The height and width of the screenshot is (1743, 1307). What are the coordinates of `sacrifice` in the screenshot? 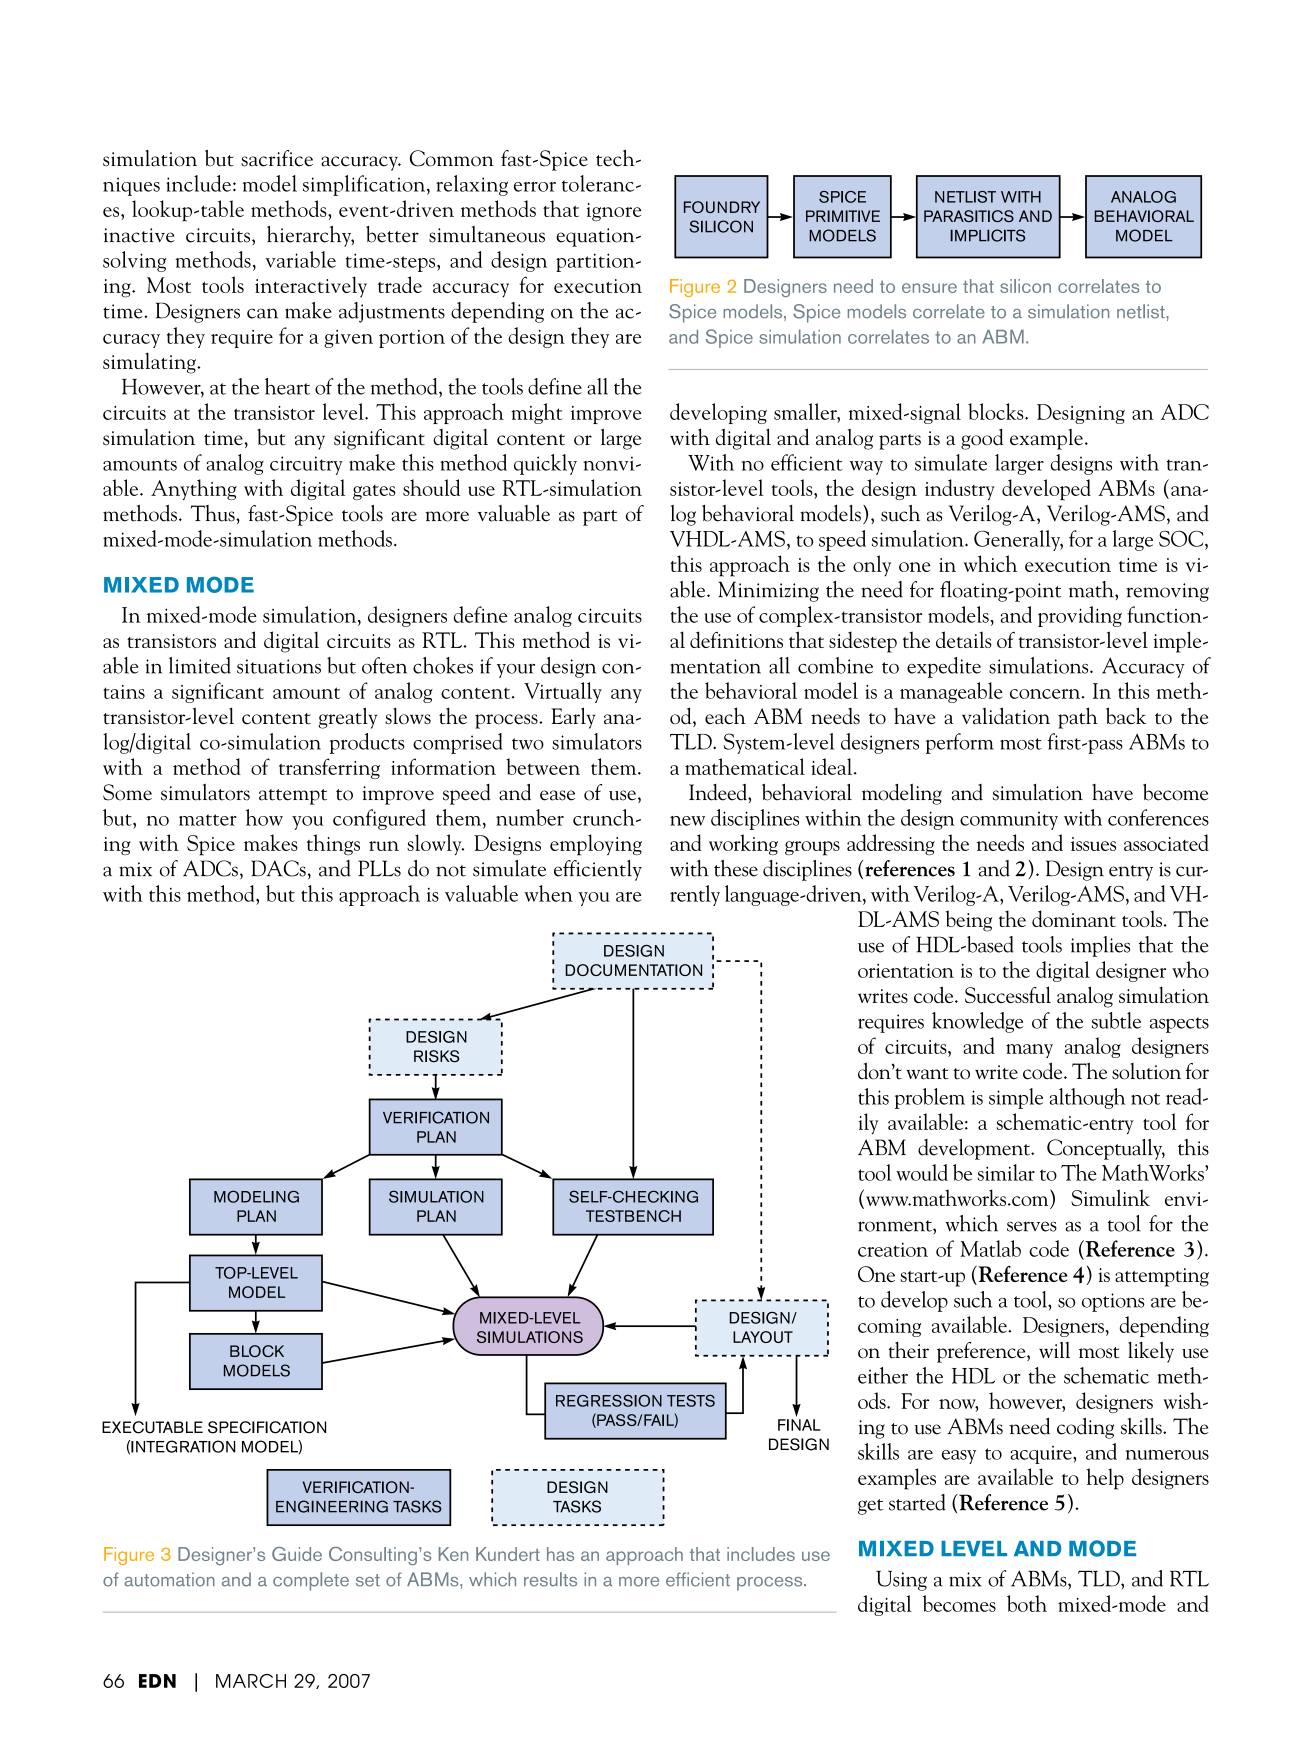 It's located at (277, 158).
